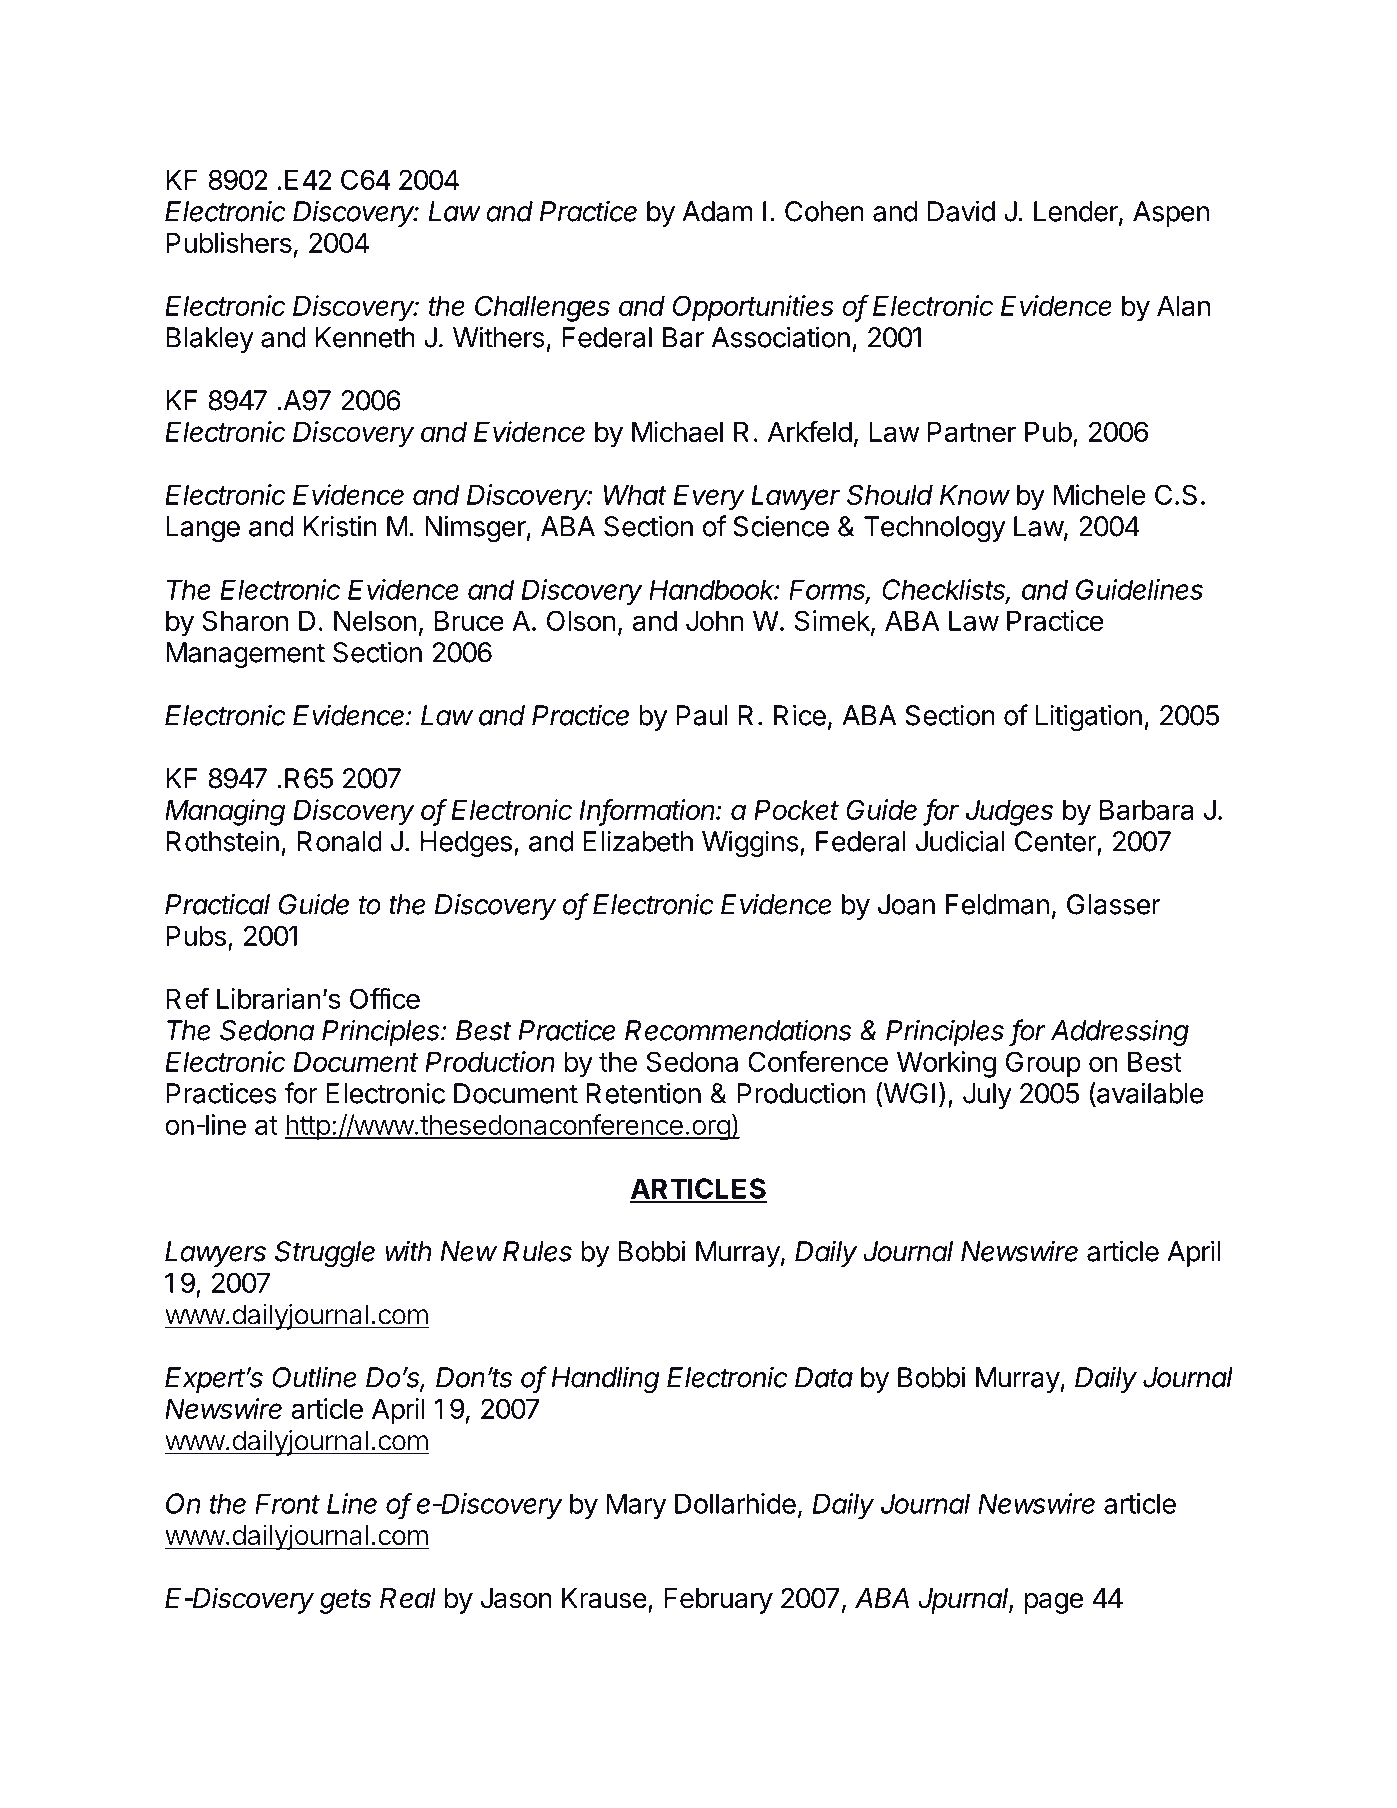  Describe the element at coordinates (325, 1254) in the screenshot. I see `Struggle` at that location.
